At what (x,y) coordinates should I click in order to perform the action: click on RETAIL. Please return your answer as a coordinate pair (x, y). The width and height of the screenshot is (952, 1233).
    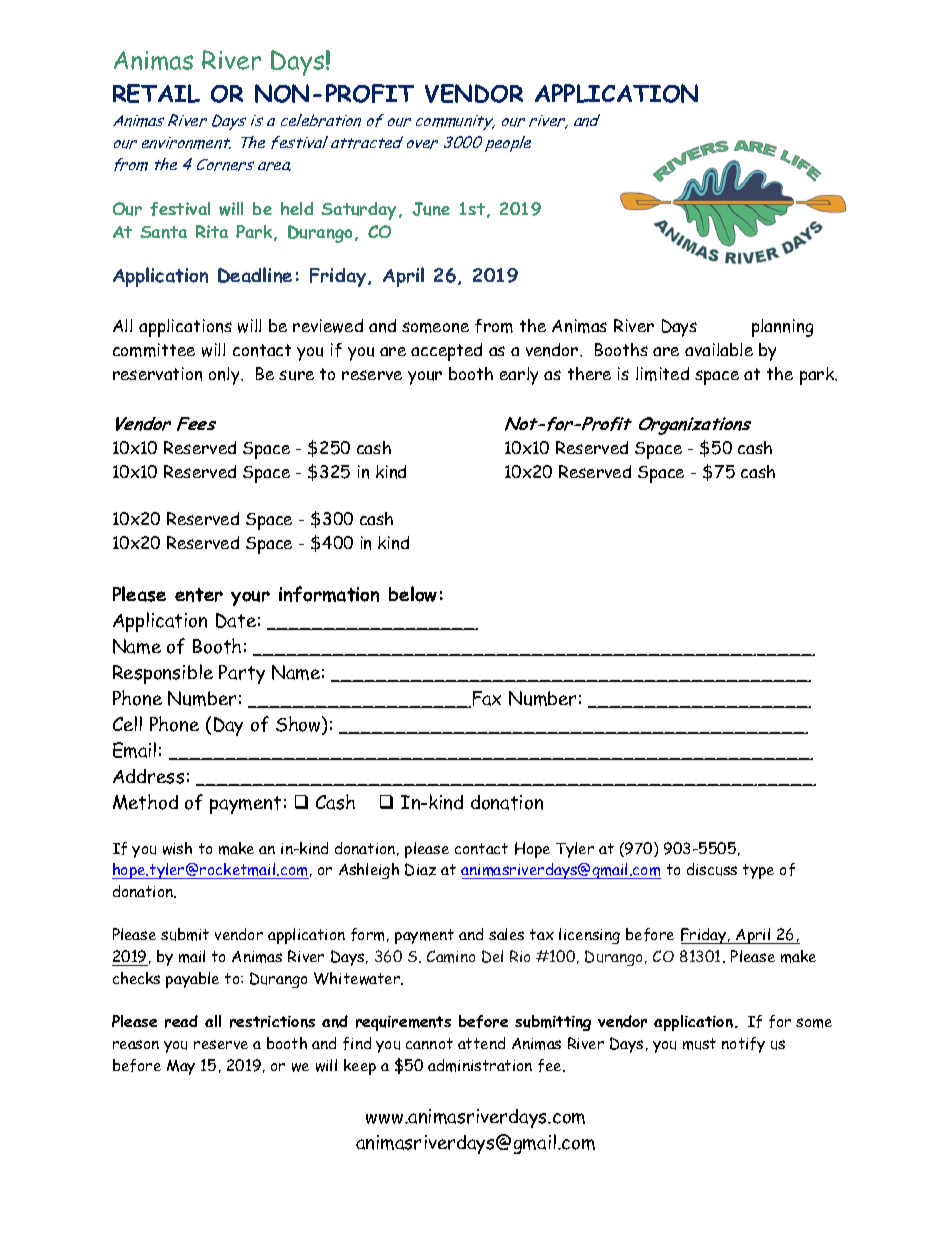
    Looking at the image, I should click on (156, 93).
